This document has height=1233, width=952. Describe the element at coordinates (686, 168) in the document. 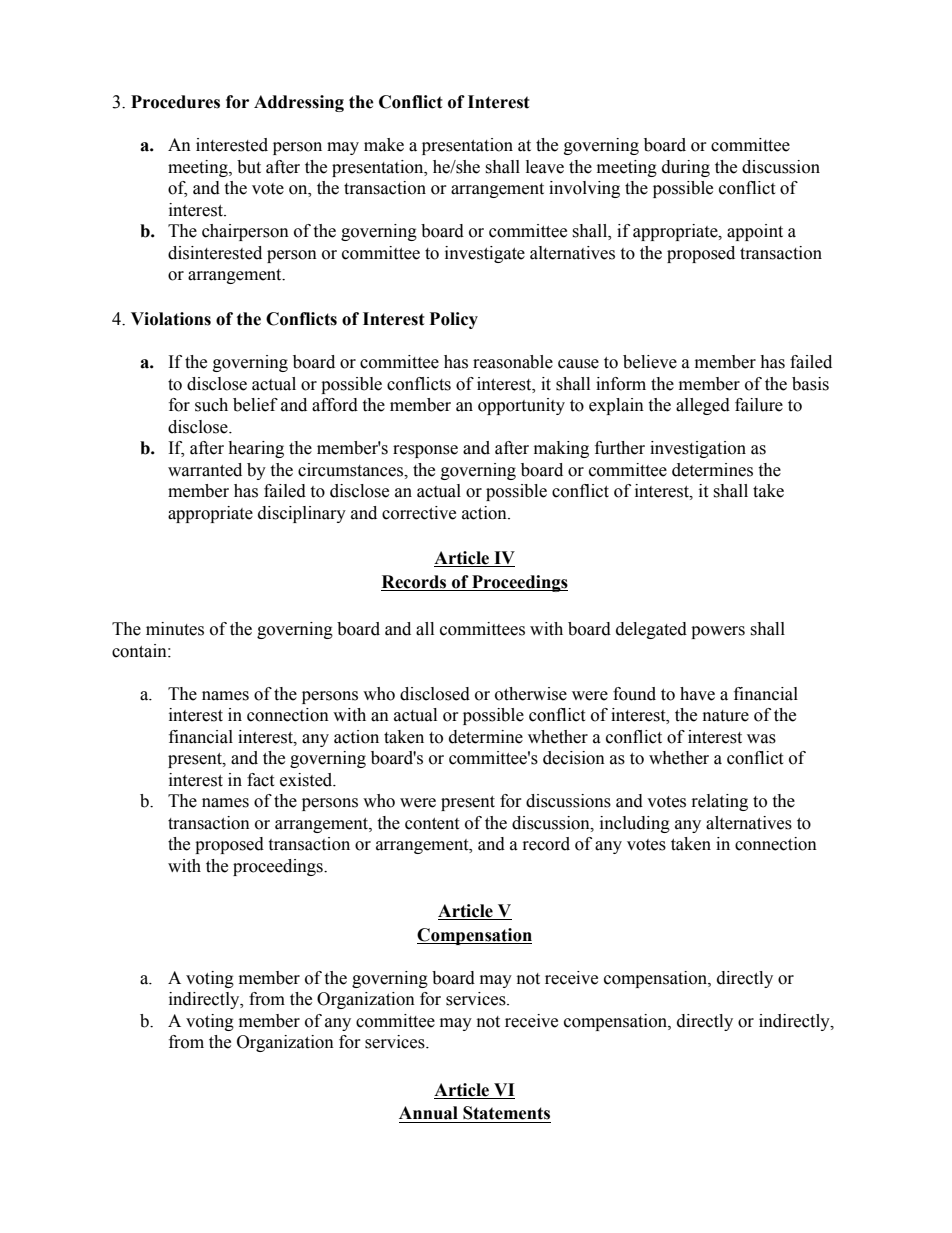

I see `during` at that location.
